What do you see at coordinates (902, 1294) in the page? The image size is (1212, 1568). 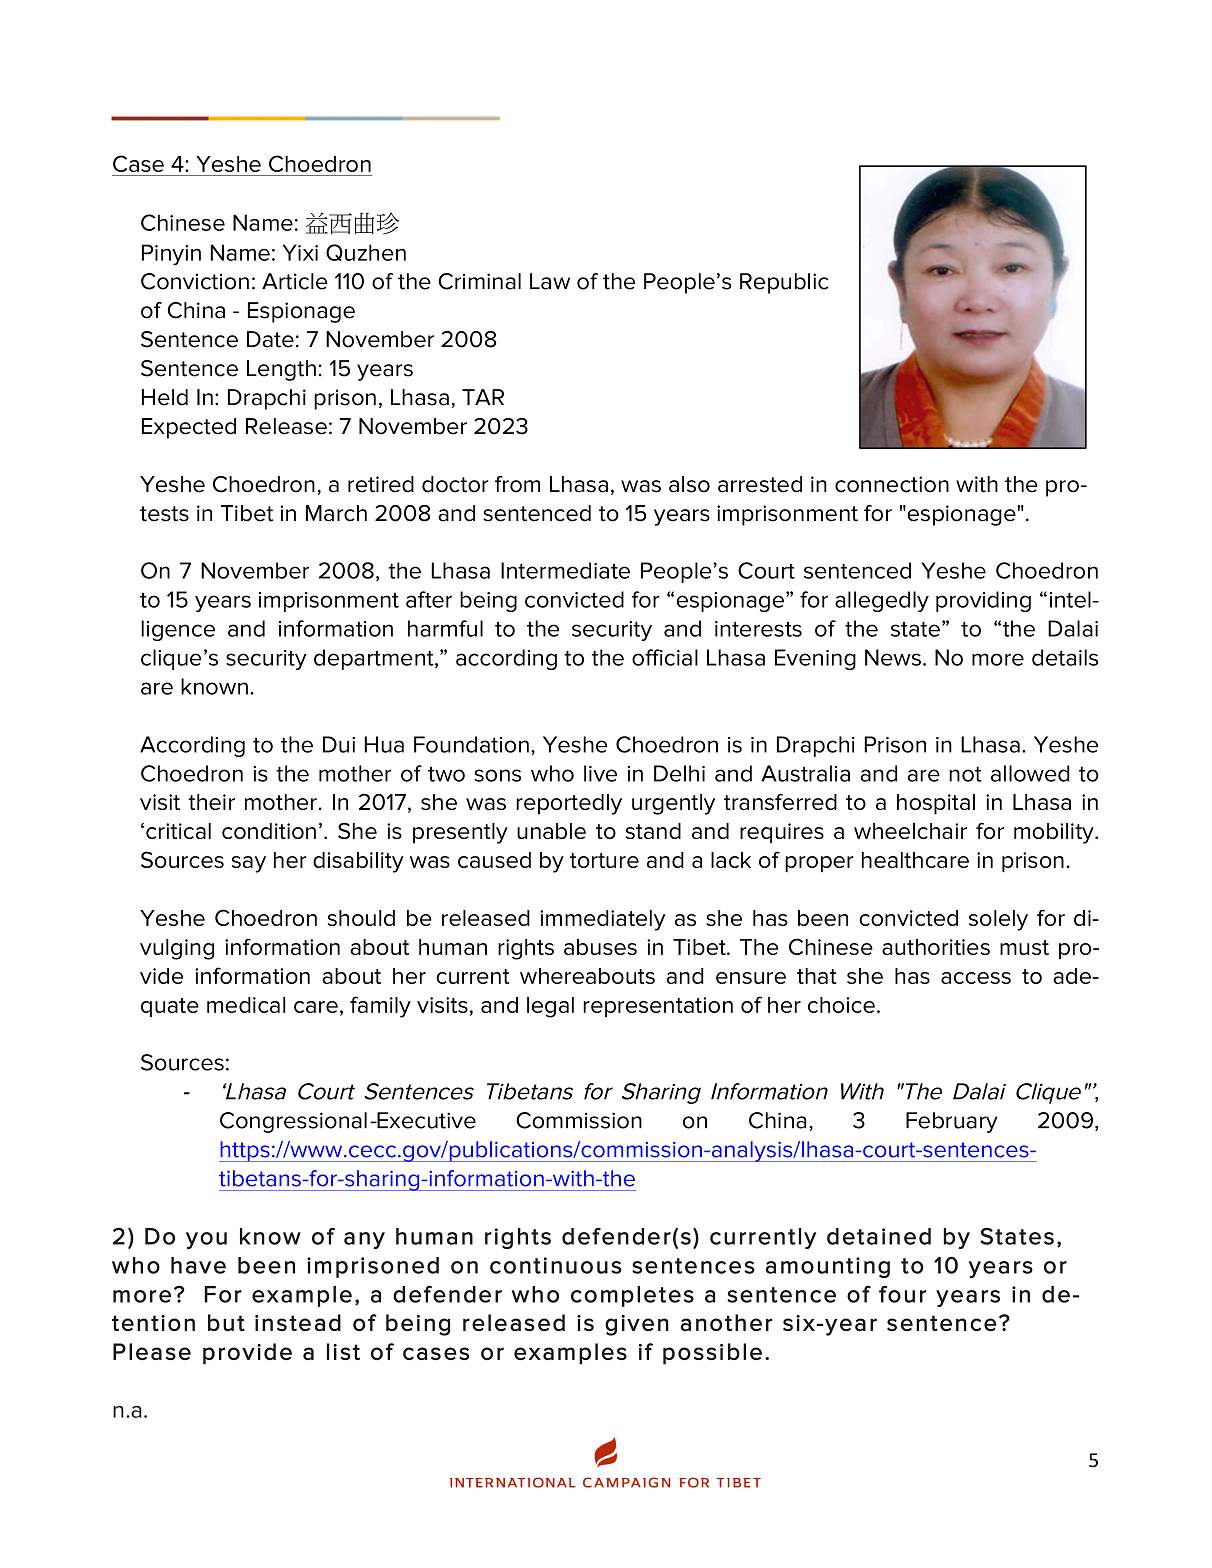 I see `four` at bounding box center [902, 1294].
